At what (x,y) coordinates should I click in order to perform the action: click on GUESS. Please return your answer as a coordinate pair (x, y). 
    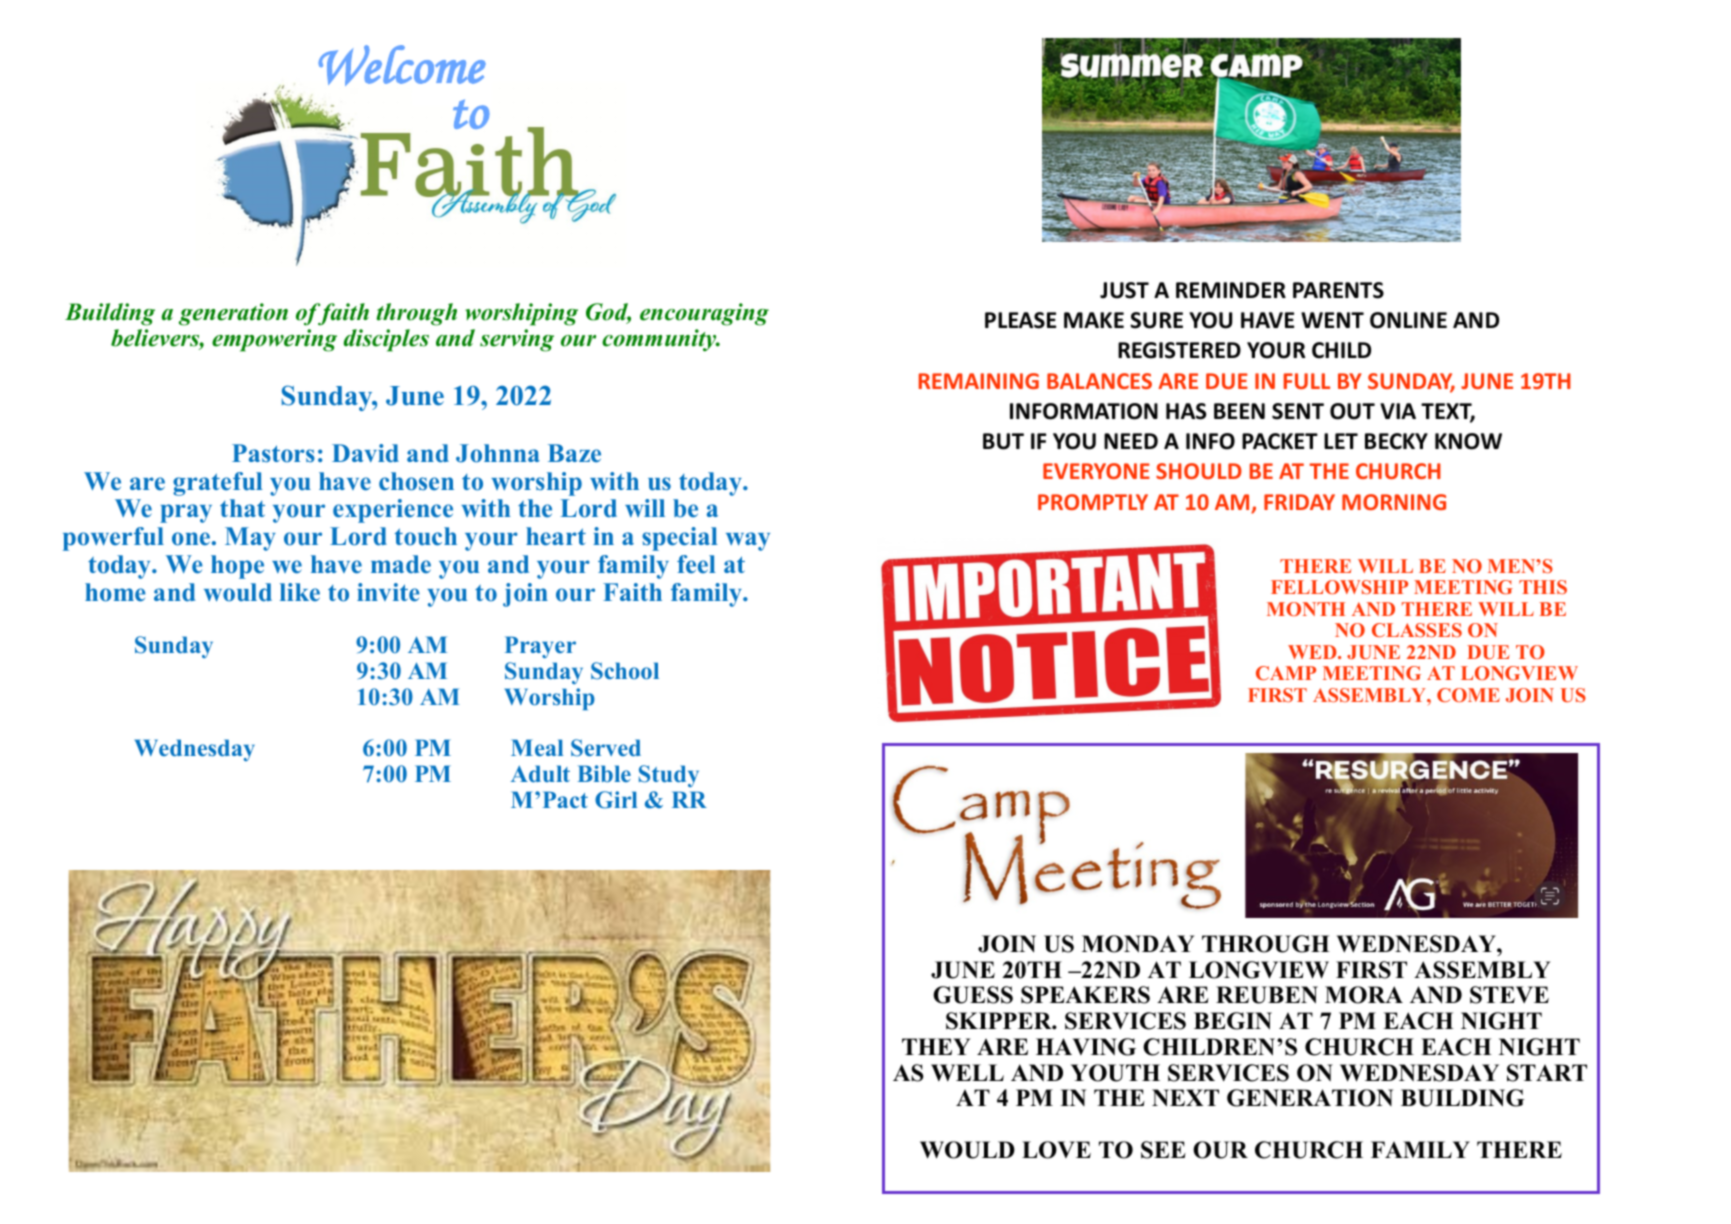
    Looking at the image, I should click on (973, 995).
